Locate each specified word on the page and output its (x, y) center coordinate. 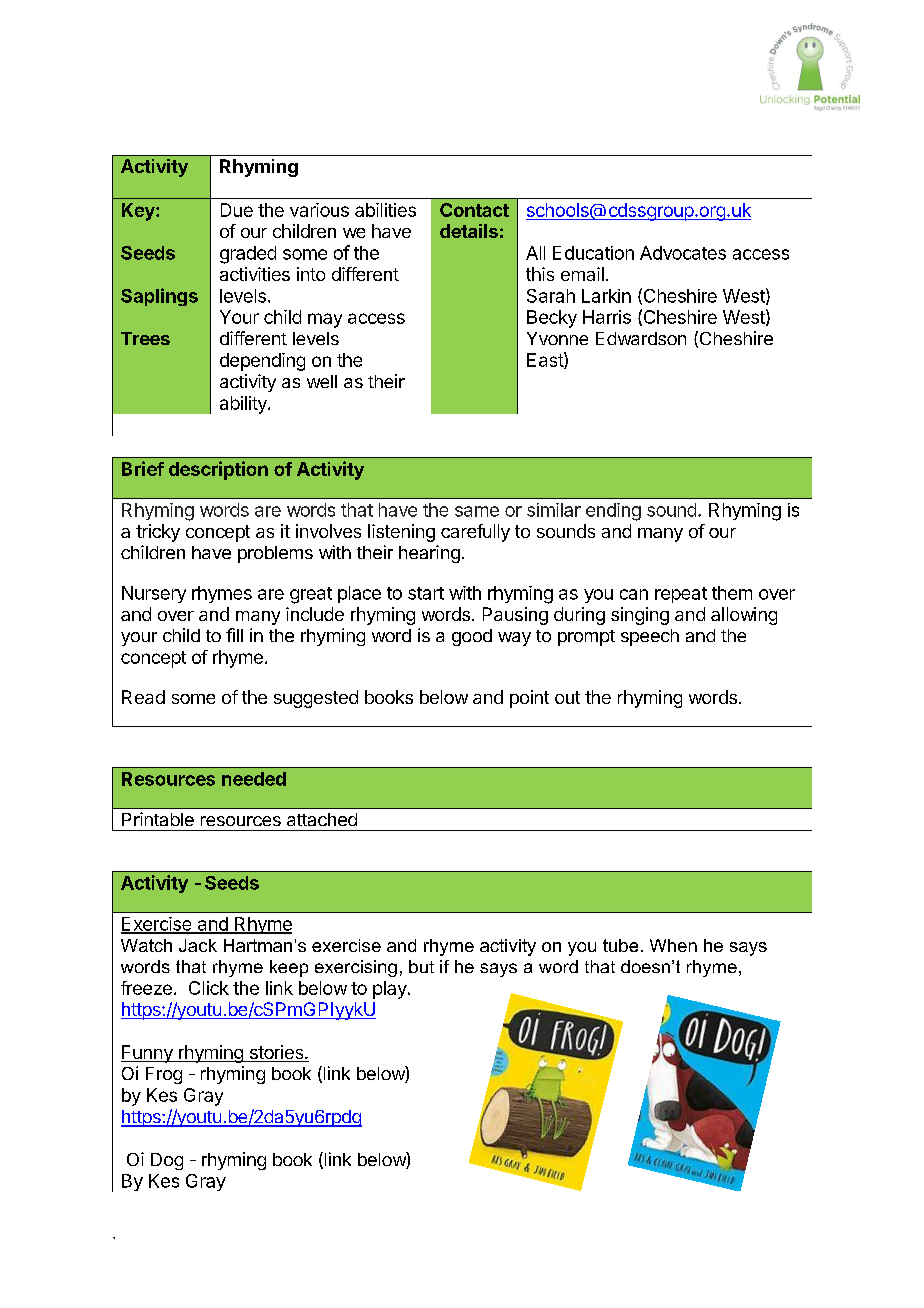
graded (248, 255)
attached (322, 819)
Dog (167, 1161)
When (673, 945)
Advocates (683, 253)
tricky (158, 533)
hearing (429, 554)
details (469, 231)
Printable (158, 819)
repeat (681, 595)
